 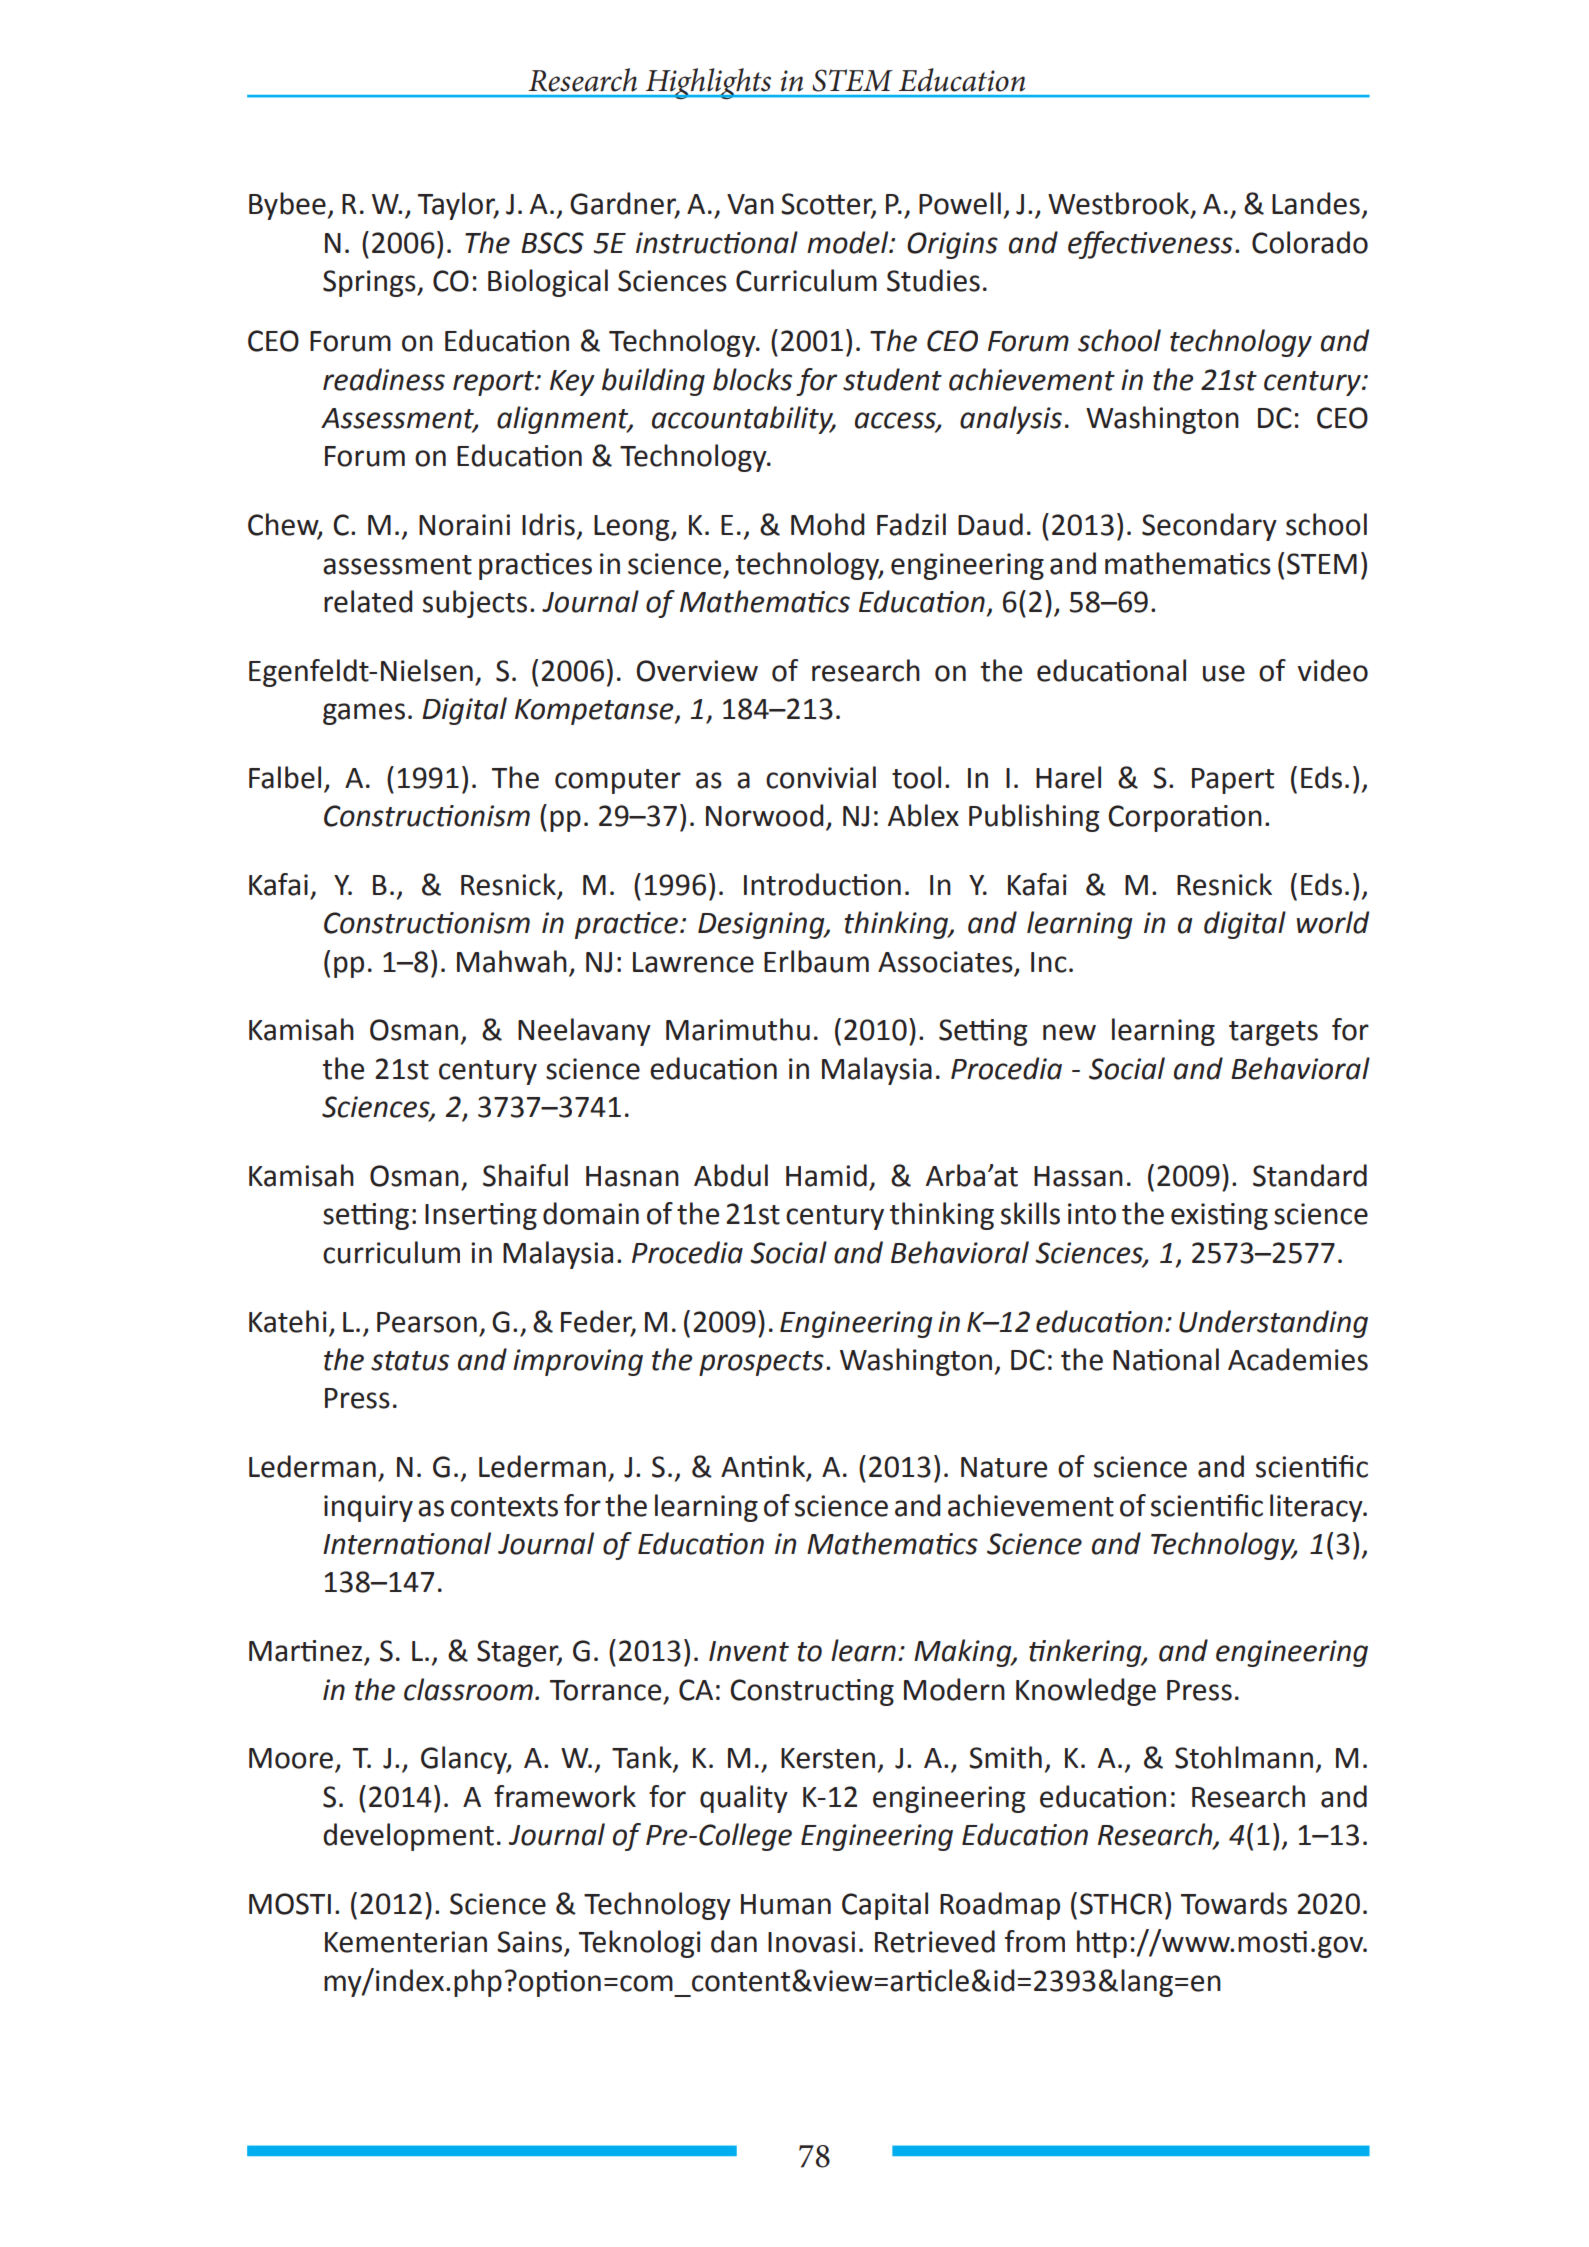 What do you see at coordinates (693, 962) in the screenshot?
I see `Lawrence` at bounding box center [693, 962].
